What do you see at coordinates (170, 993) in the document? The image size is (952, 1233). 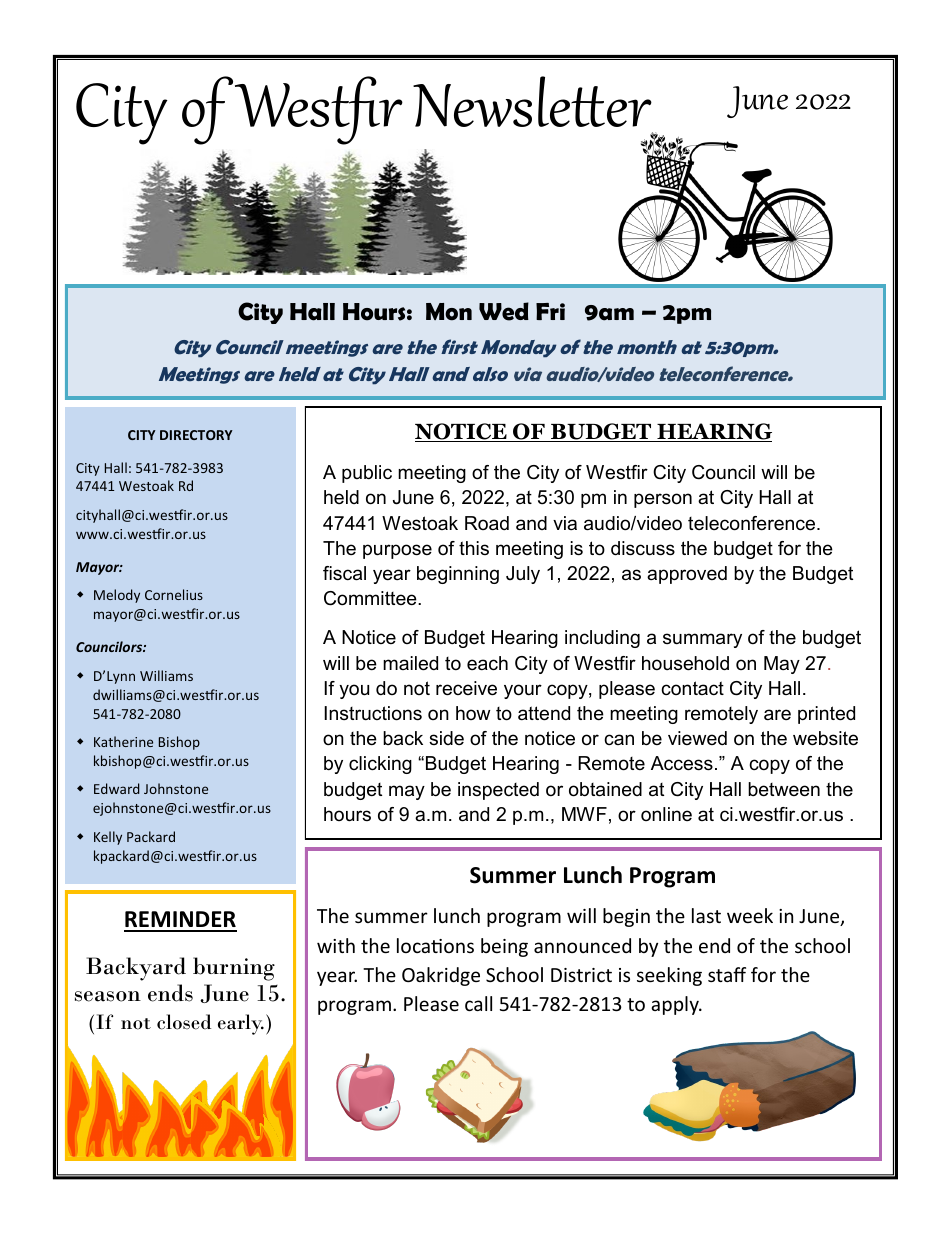 I see `ends` at bounding box center [170, 993].
